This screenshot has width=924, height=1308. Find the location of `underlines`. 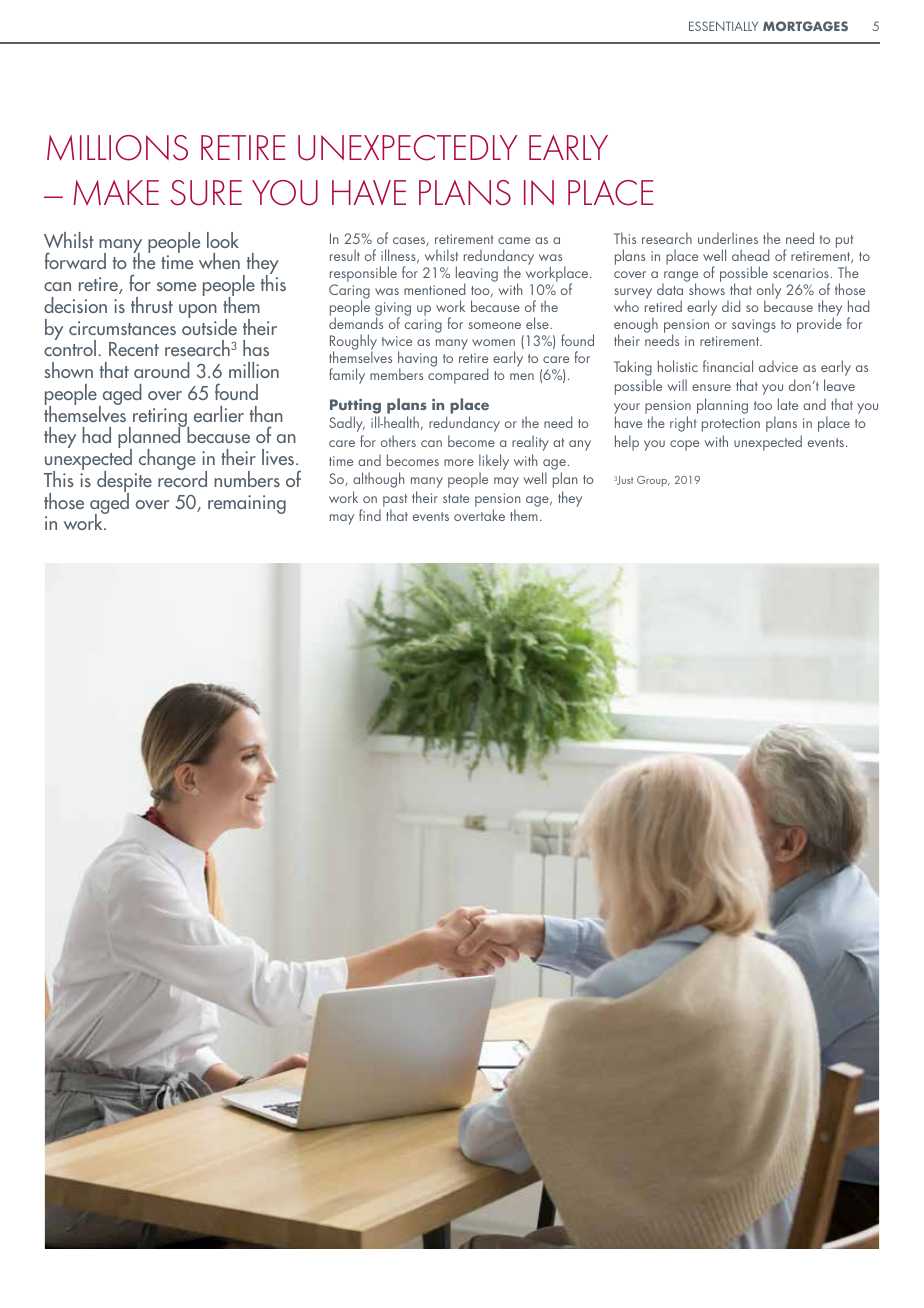

underlines is located at coordinates (728, 238).
